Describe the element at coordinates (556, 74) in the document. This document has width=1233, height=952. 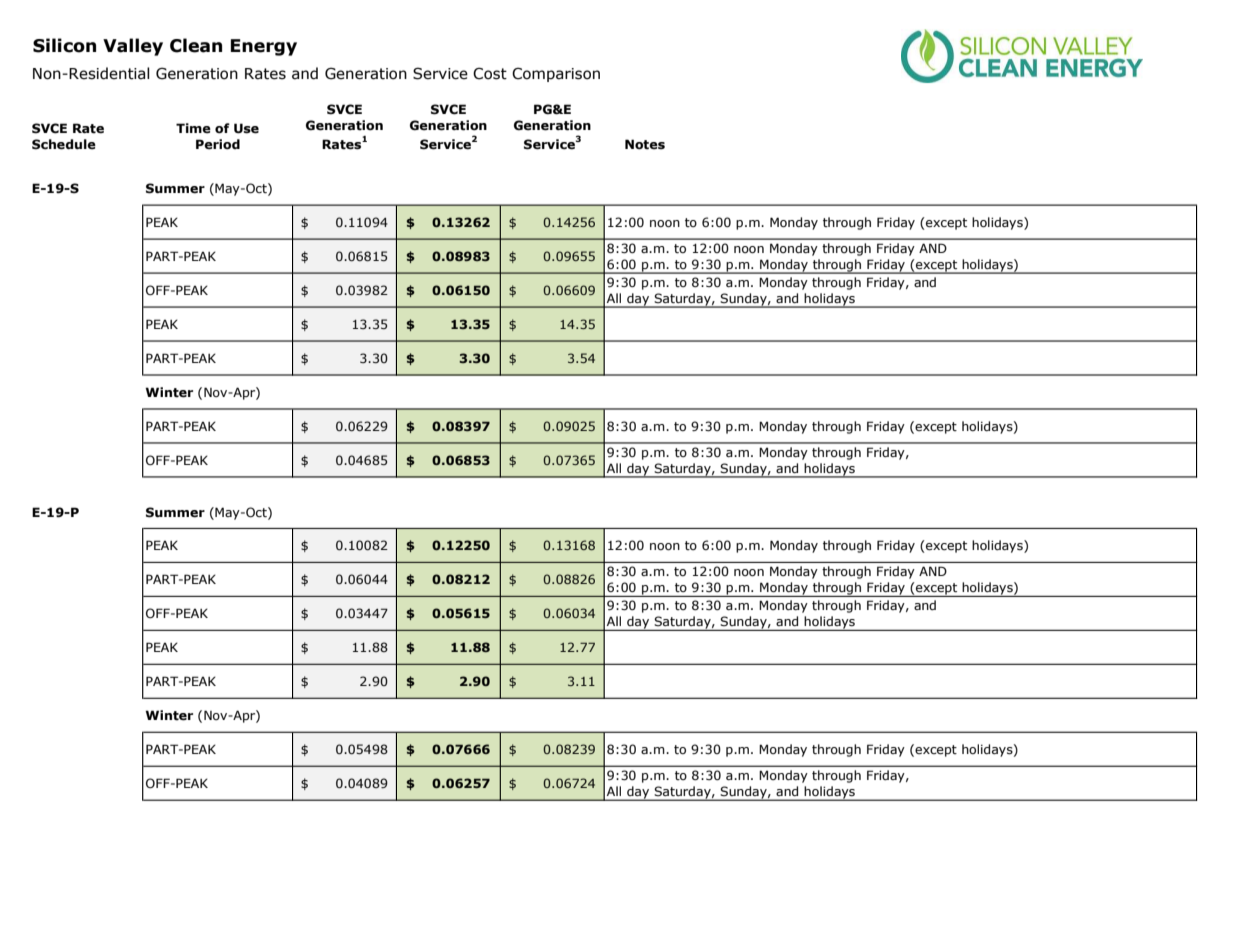
I see `Comparison` at that location.
